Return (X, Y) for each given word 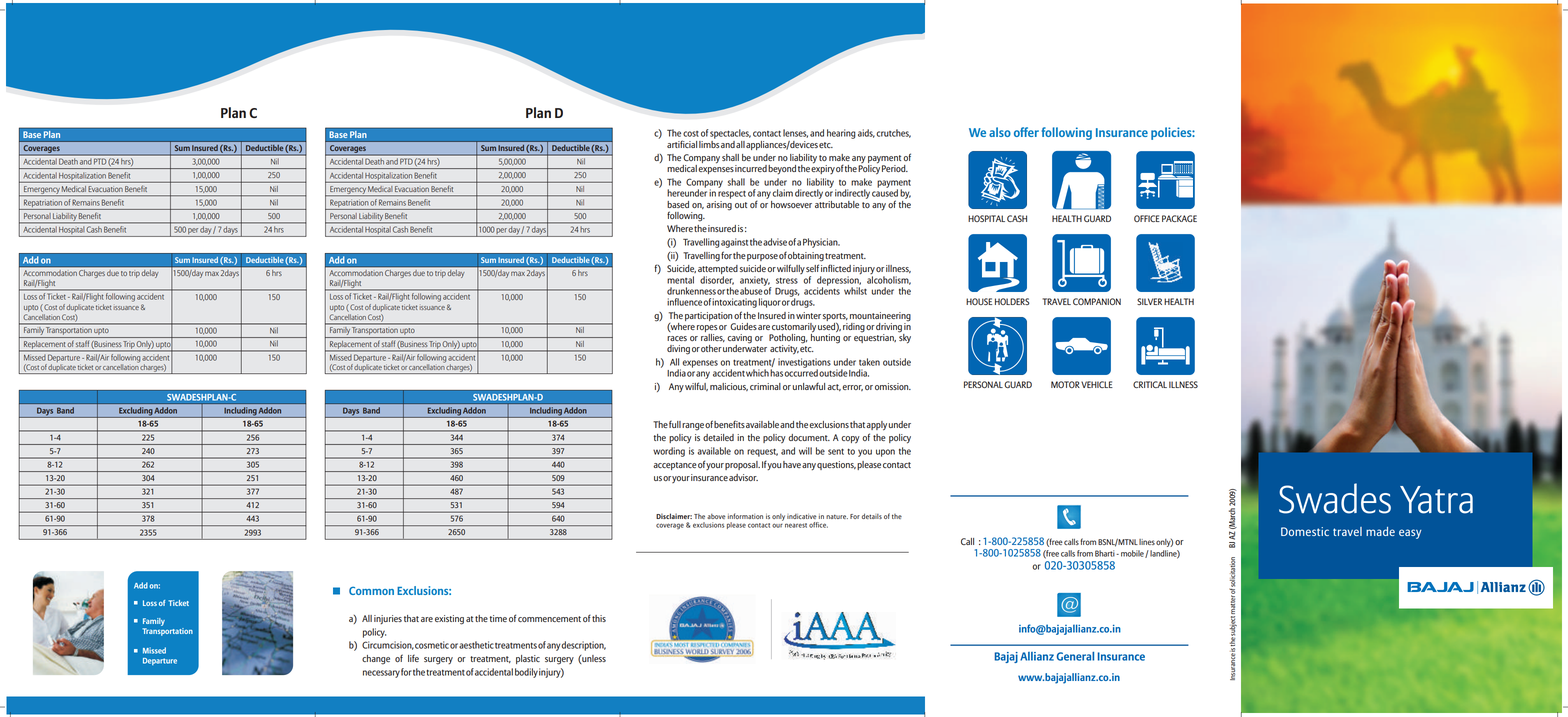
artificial (682, 144)
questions (836, 465)
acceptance (675, 466)
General (1075, 656)
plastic (528, 659)
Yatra (1436, 500)
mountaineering (880, 317)
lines (1147, 542)
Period (895, 168)
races (677, 338)
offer (1026, 132)
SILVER (1149, 301)
